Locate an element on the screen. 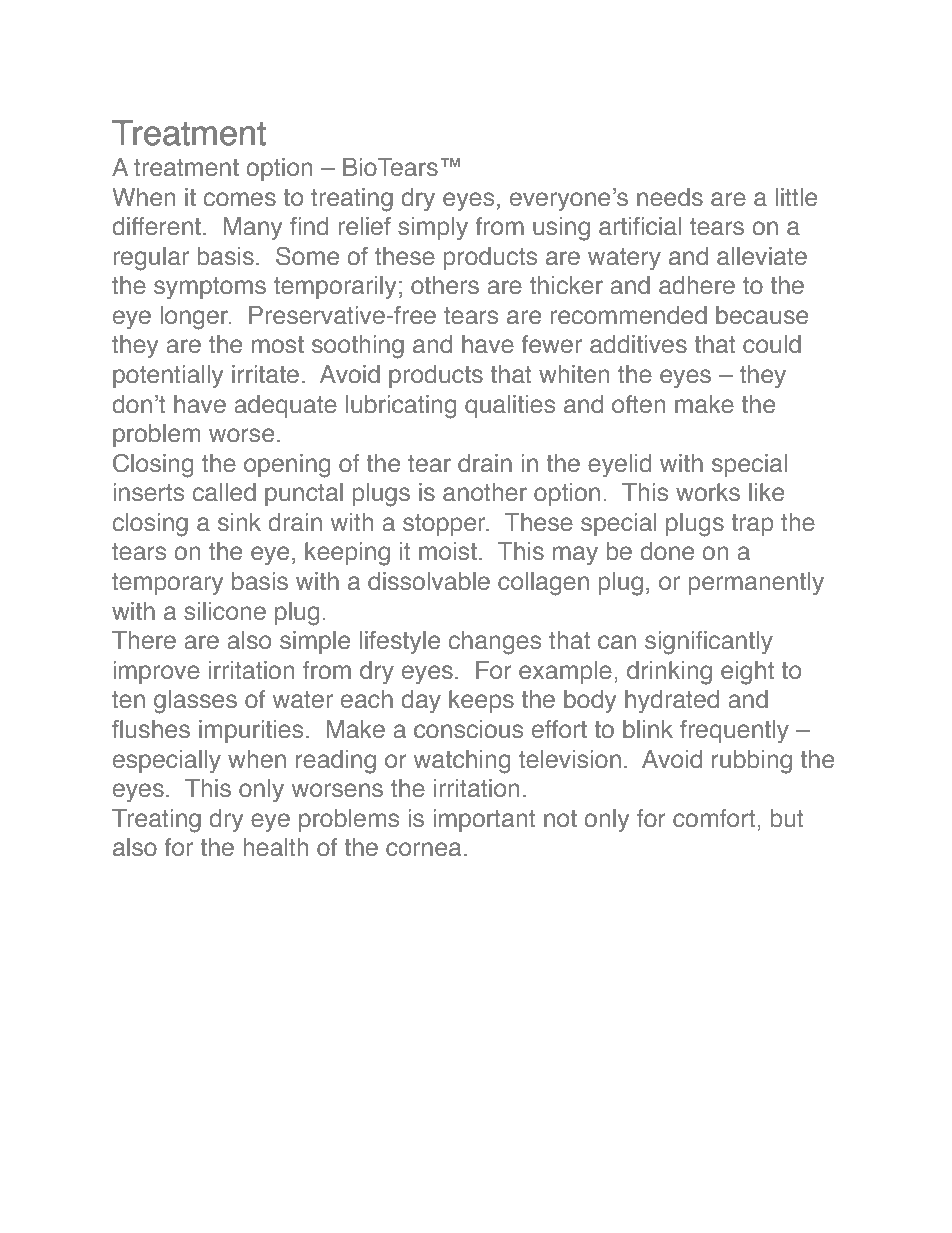  needs is located at coordinates (670, 197).
